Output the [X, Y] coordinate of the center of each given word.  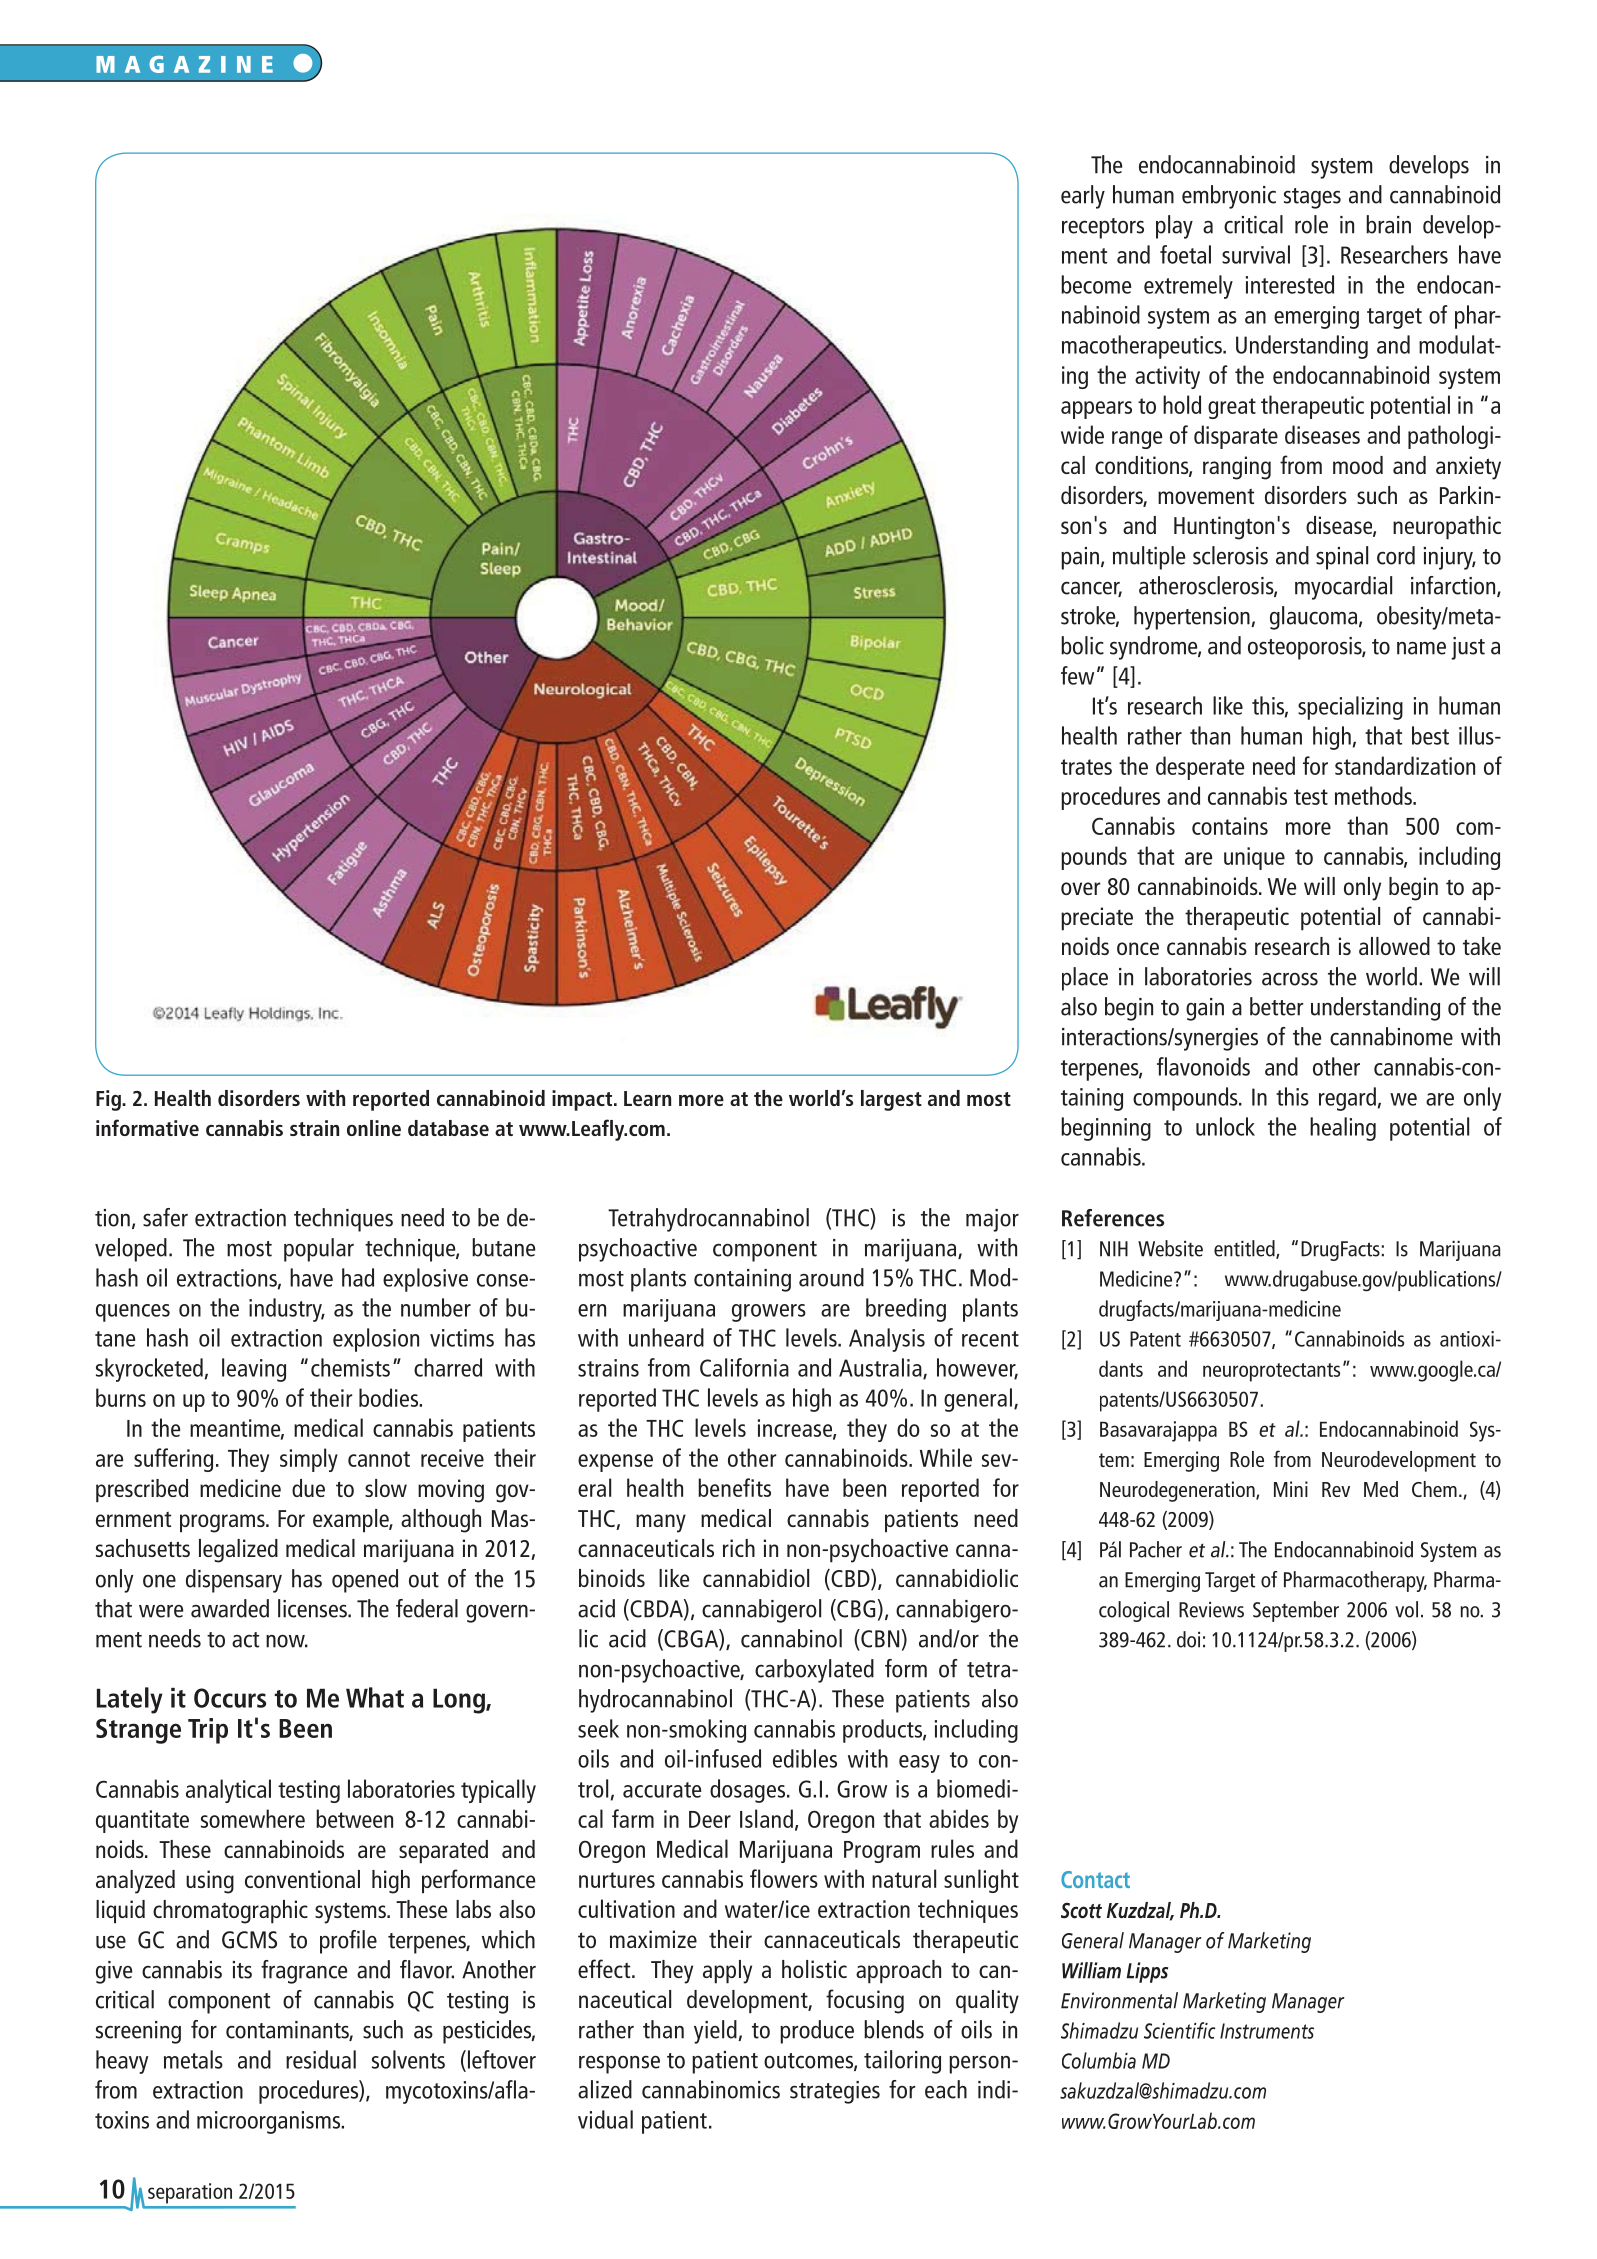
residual [321, 2059]
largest [891, 1100]
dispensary [234, 1581]
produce [817, 2032]
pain [1080, 558]
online [374, 1128]
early [1083, 197]
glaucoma [1315, 618]
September [1296, 1611]
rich [739, 1548]
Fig [109, 1100]
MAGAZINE [184, 64]
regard [1347, 1099]
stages [1312, 198]
